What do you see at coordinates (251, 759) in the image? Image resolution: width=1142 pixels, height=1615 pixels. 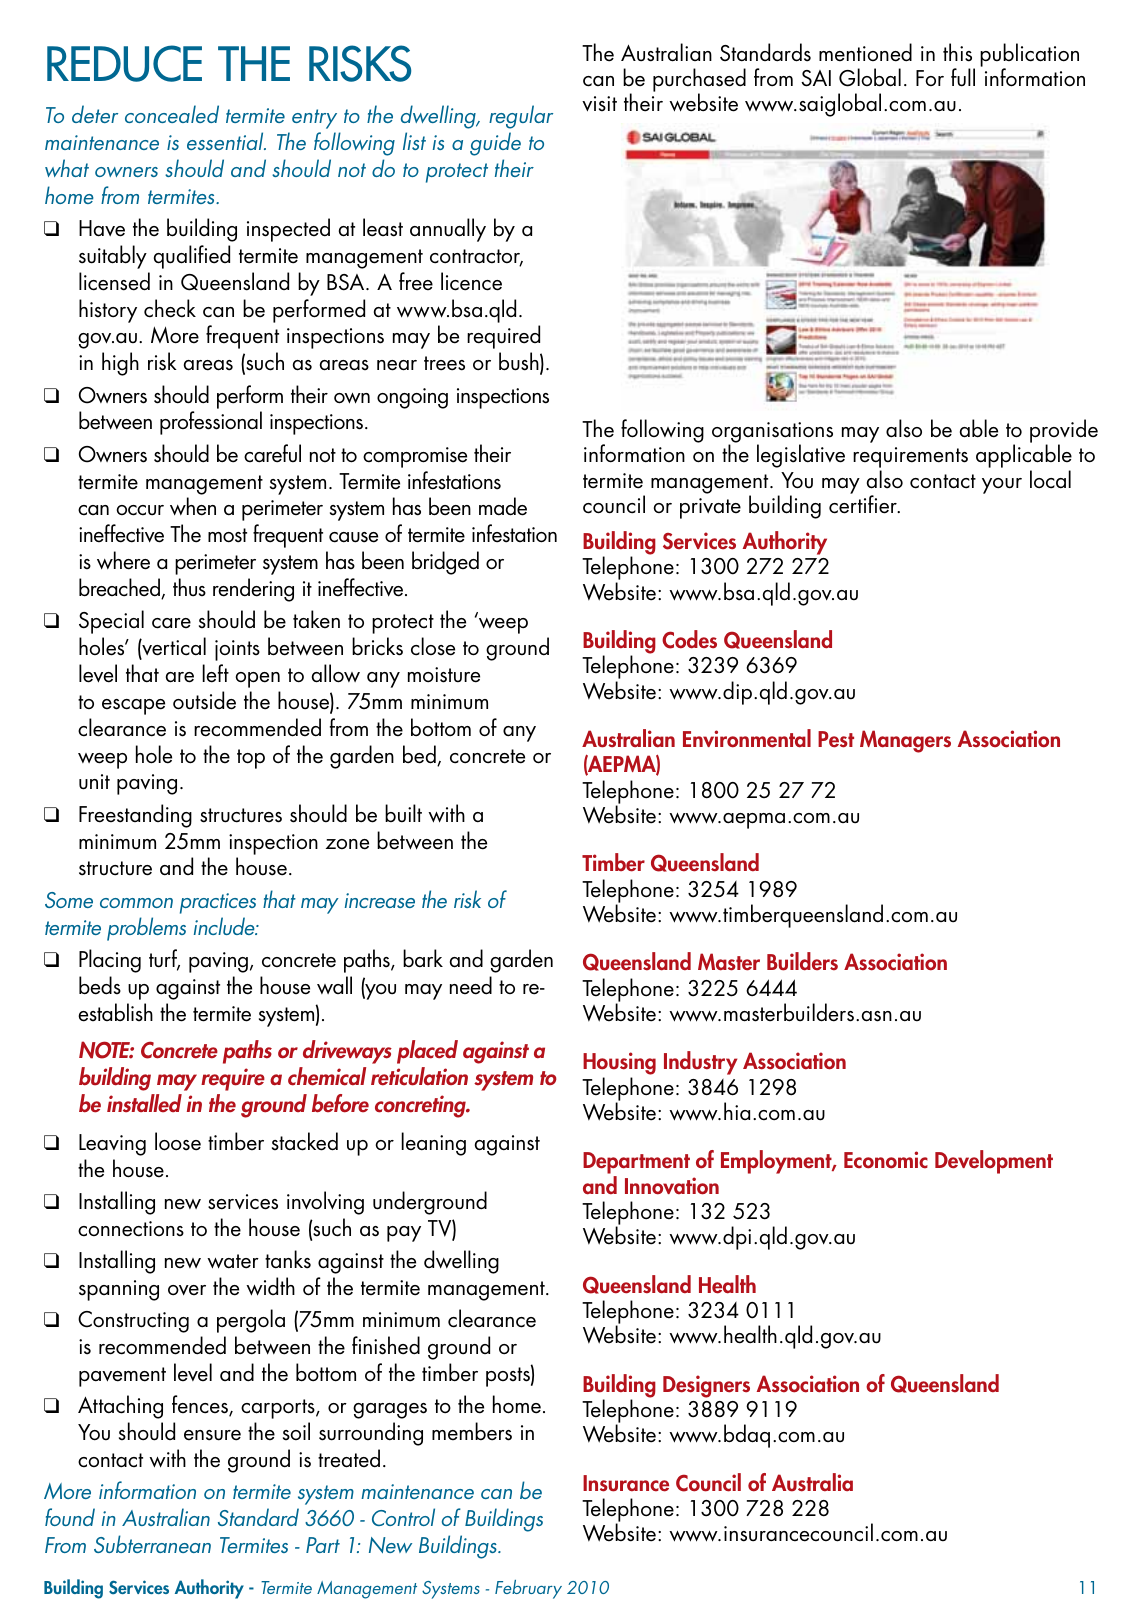 I see `top` at bounding box center [251, 759].
